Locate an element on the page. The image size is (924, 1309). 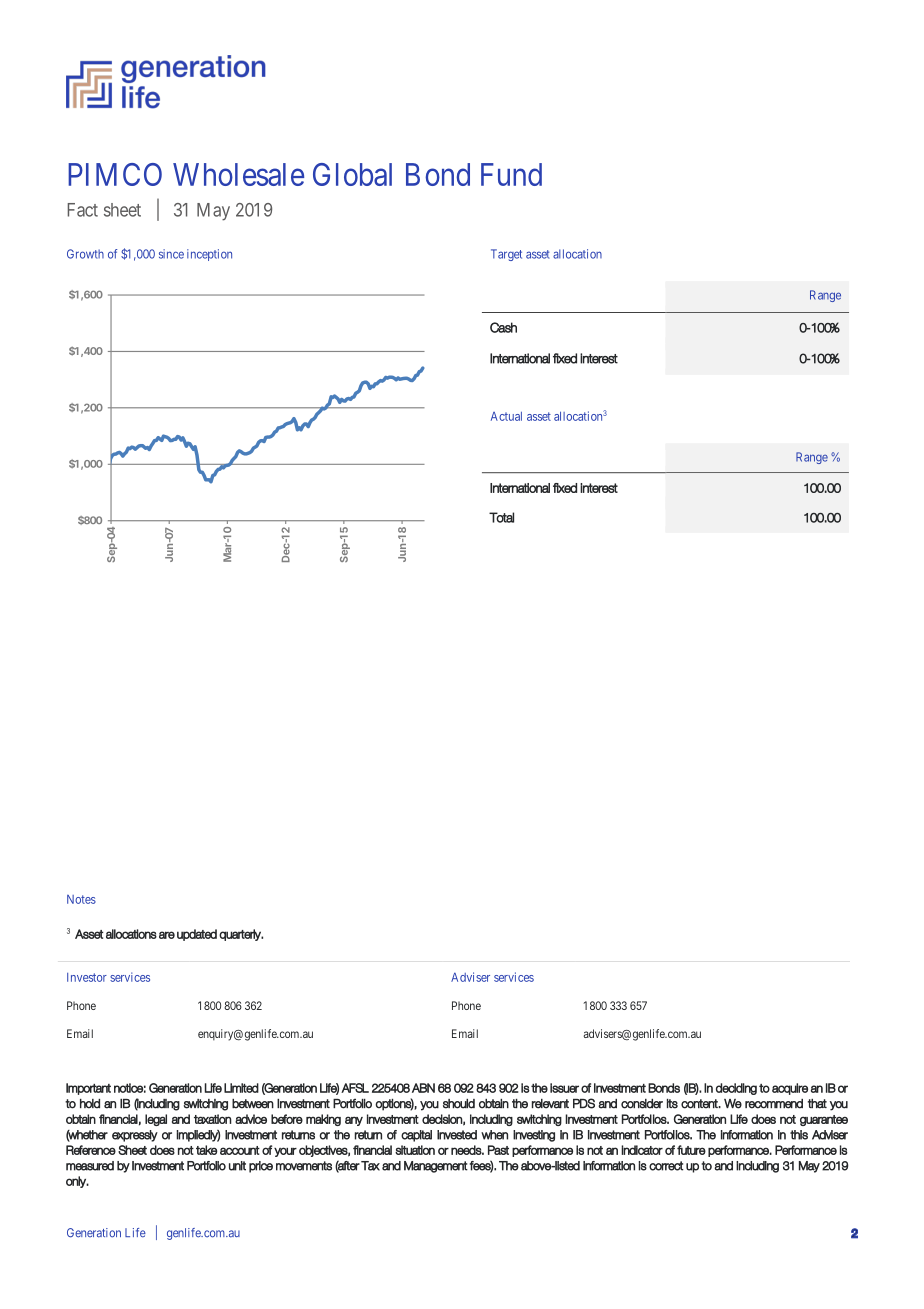
Total is located at coordinates (501, 517).
